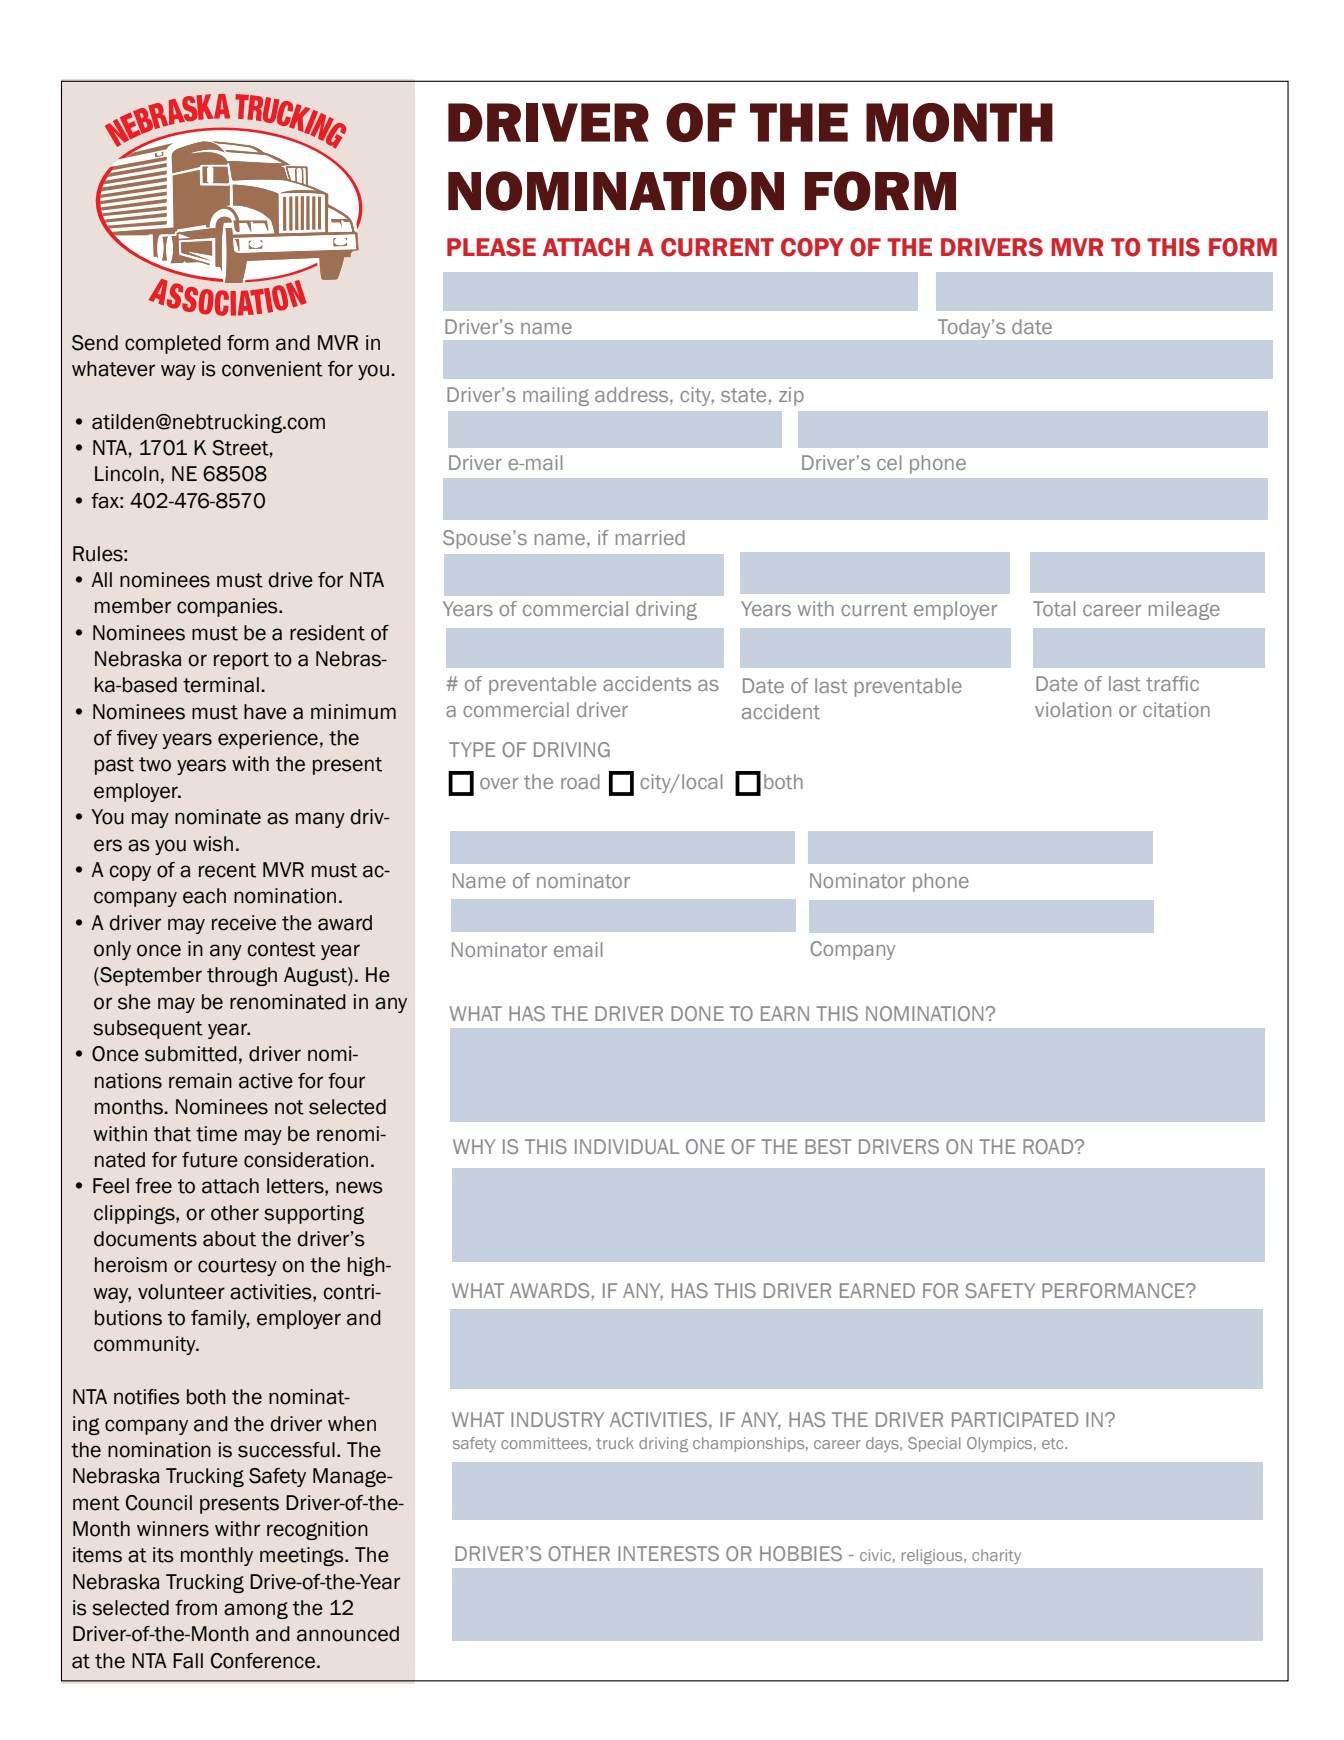 Image resolution: width=1344 pixels, height=1740 pixels. I want to click on BEST, so click(828, 1146).
